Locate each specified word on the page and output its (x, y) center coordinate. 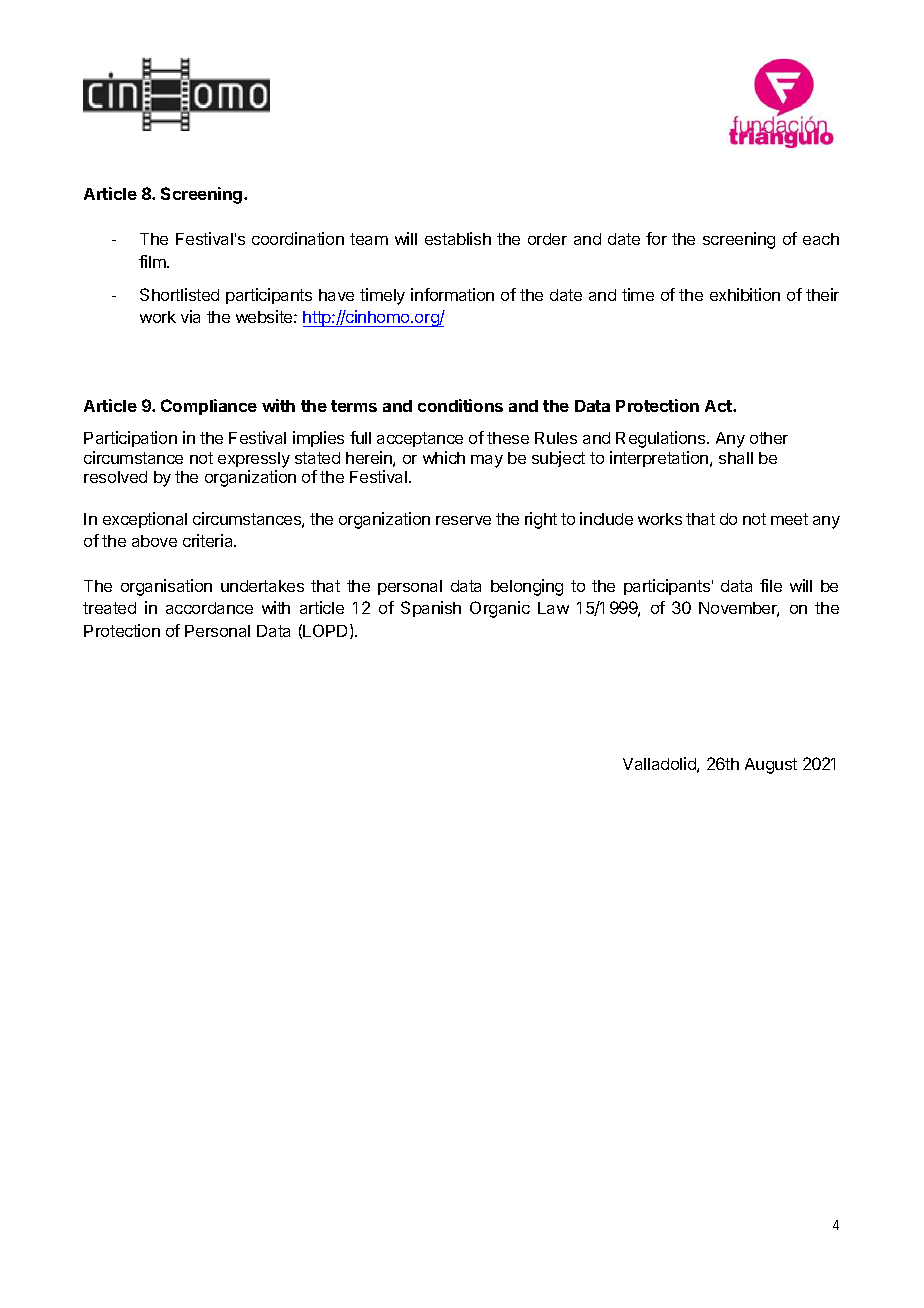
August (771, 766)
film (153, 261)
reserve (463, 520)
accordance (209, 608)
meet (789, 519)
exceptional (145, 520)
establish (458, 238)
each (821, 239)
